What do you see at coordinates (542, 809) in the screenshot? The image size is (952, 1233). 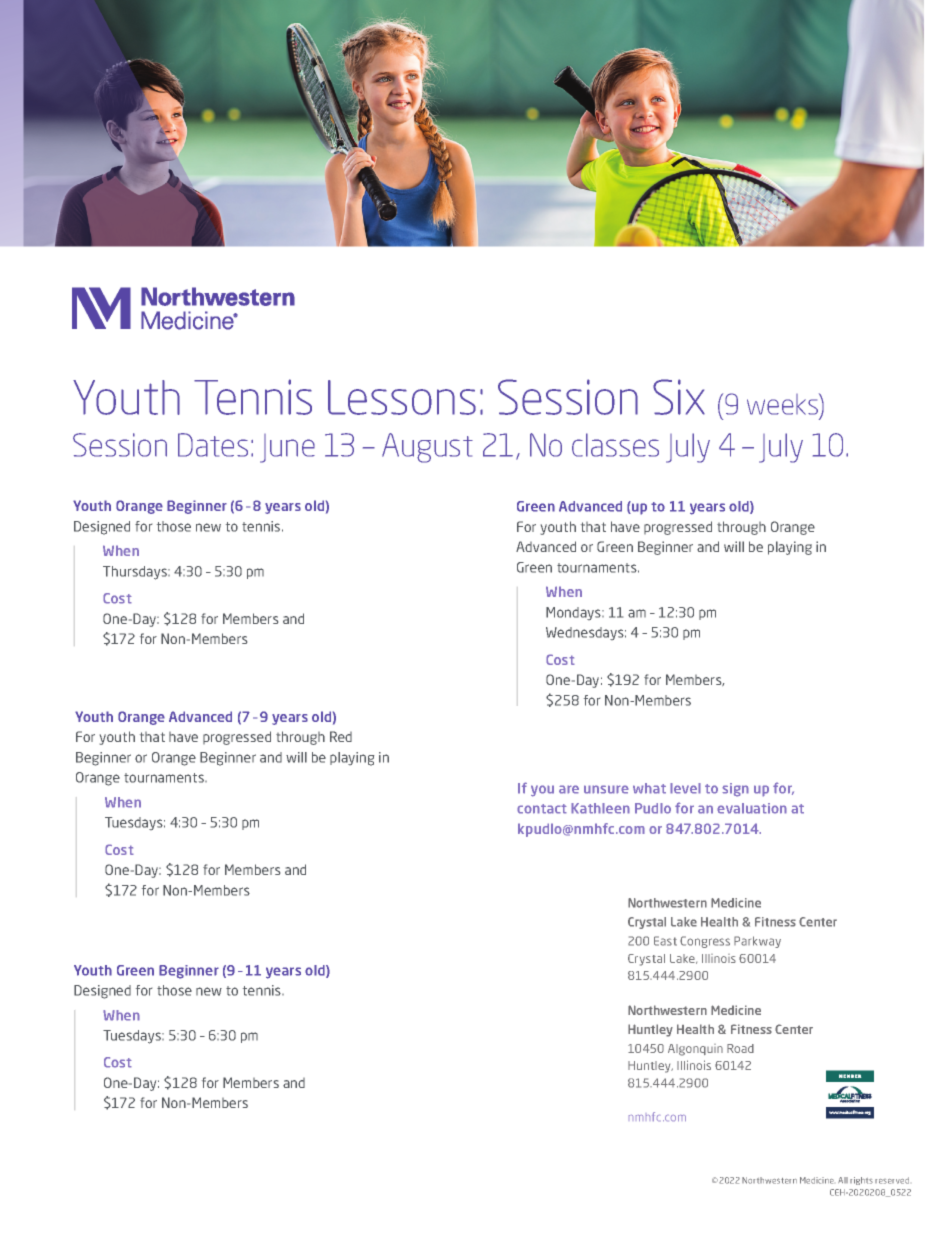 I see `contact` at bounding box center [542, 809].
